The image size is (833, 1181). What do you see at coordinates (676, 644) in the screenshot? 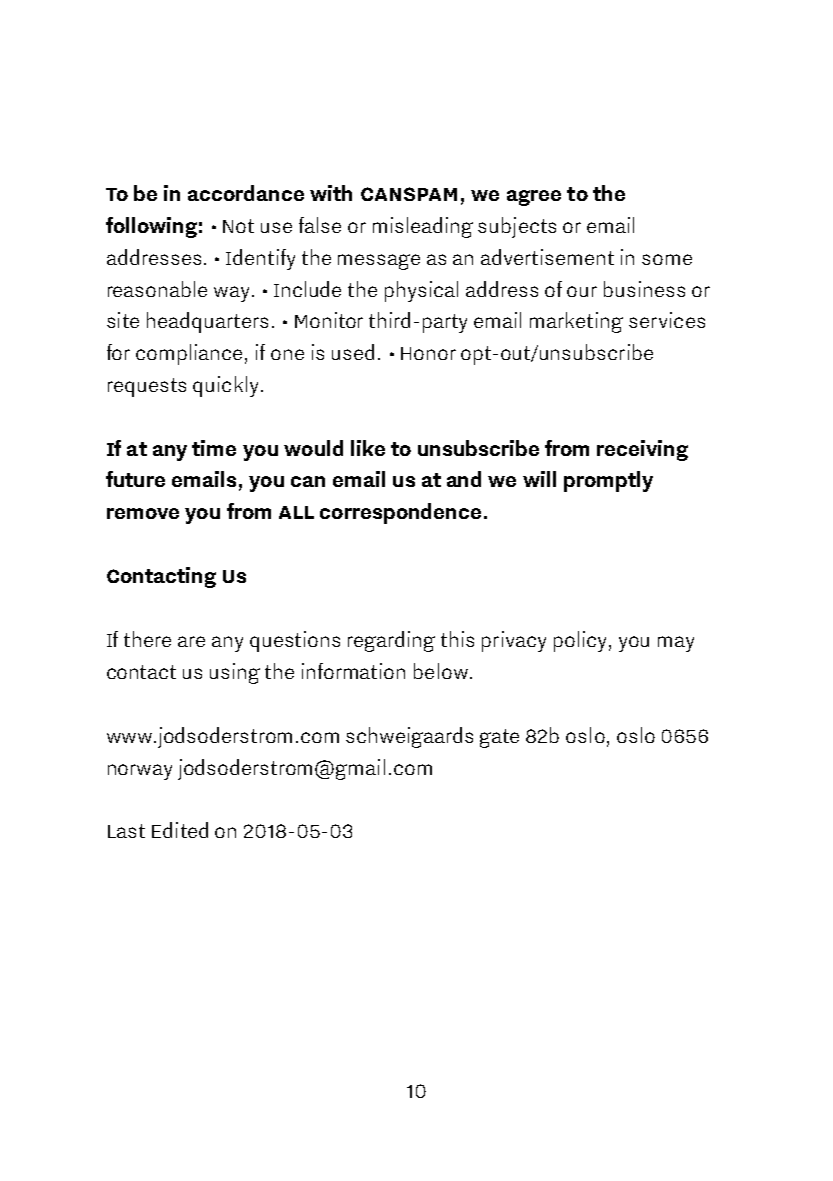
I see `may` at bounding box center [676, 644].
